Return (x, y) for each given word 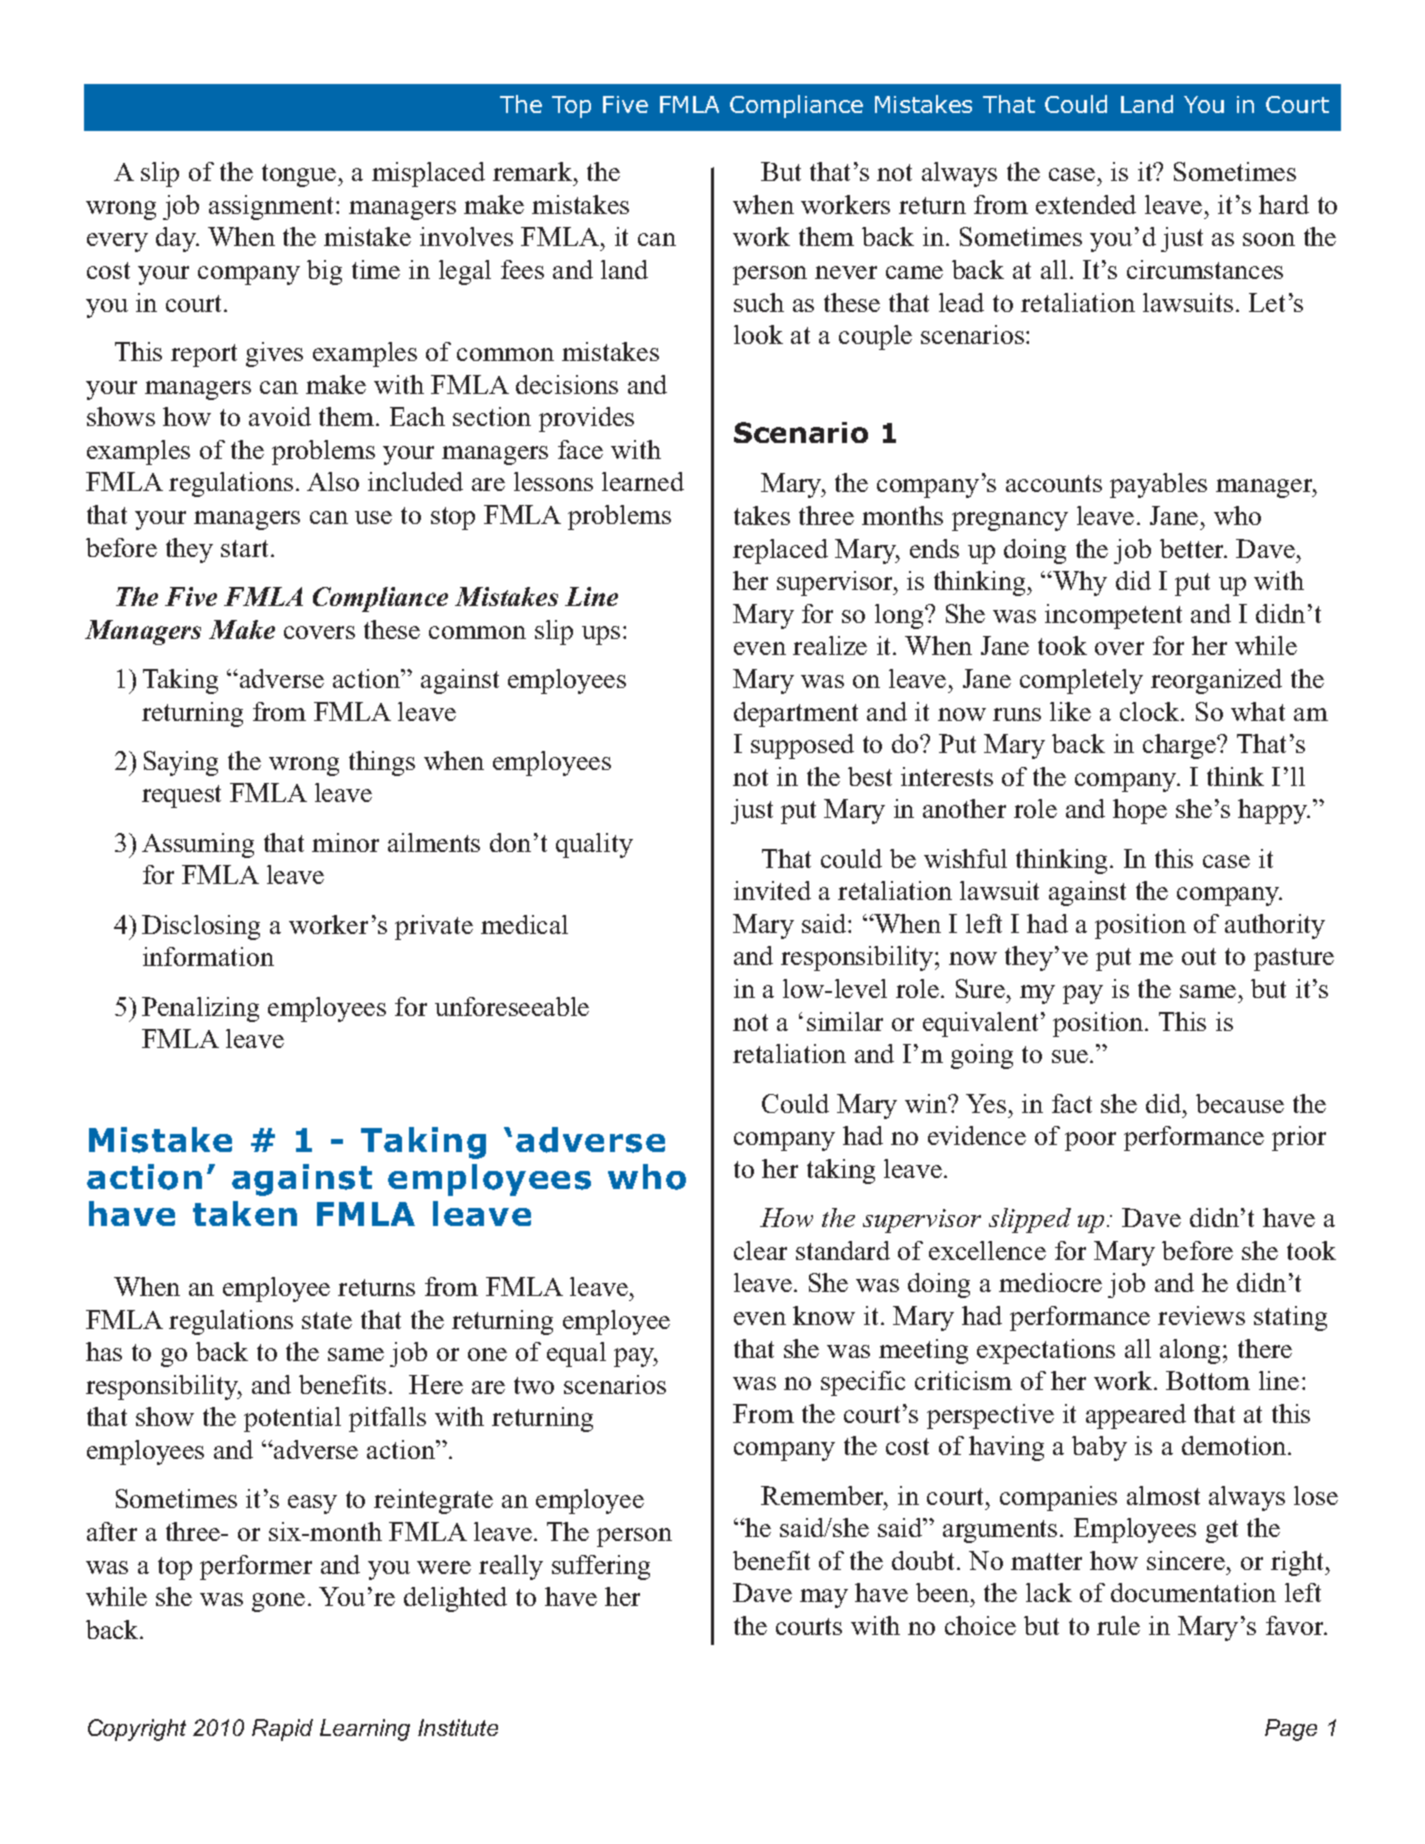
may (824, 1598)
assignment (273, 207)
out (1199, 956)
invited (772, 890)
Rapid (282, 1730)
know (824, 1315)
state (327, 1320)
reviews (1201, 1315)
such (759, 302)
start (246, 548)
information (208, 956)
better (1193, 548)
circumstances (1205, 269)
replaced (780, 551)
